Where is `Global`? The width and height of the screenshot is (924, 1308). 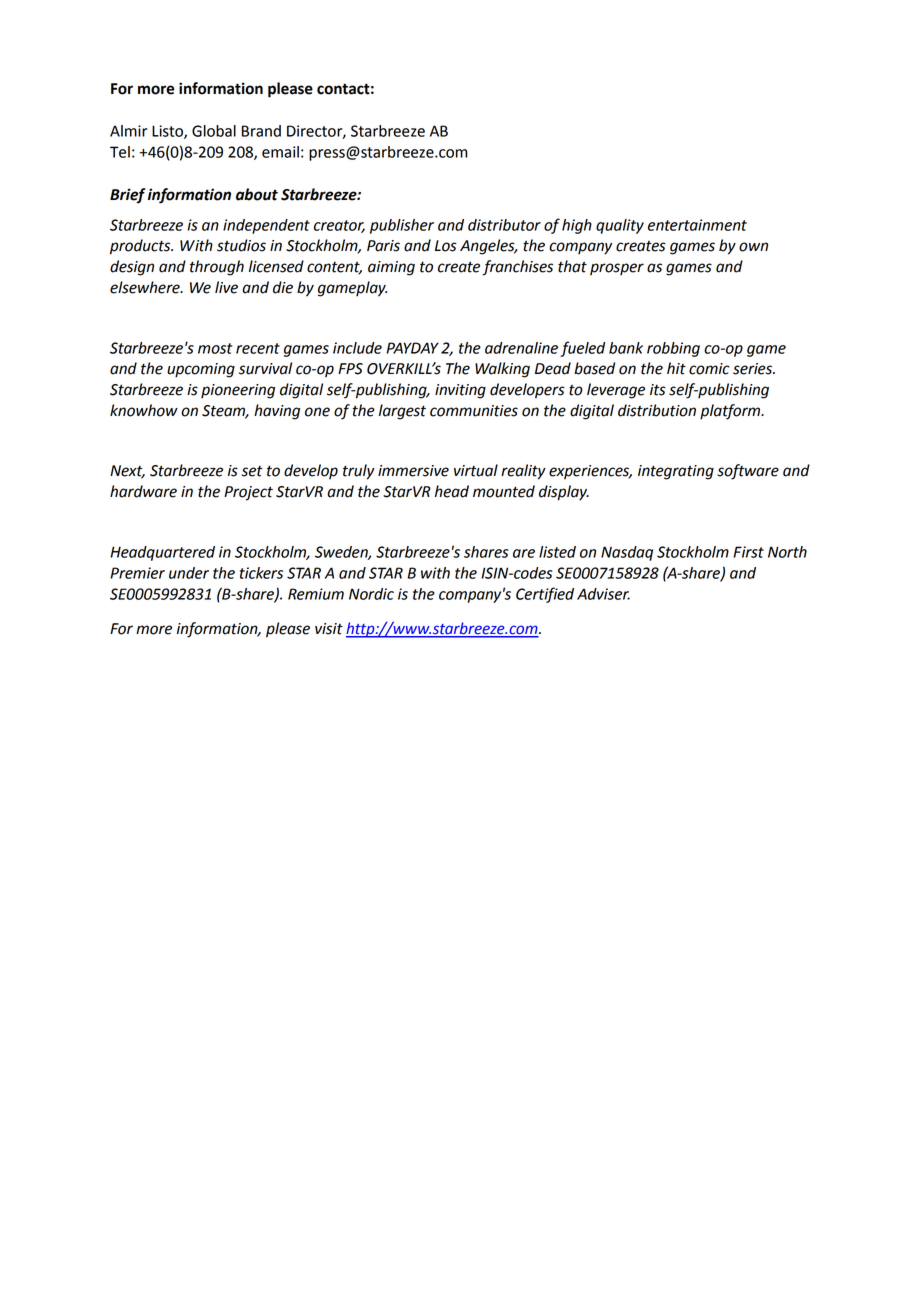 Global is located at coordinates (214, 131).
